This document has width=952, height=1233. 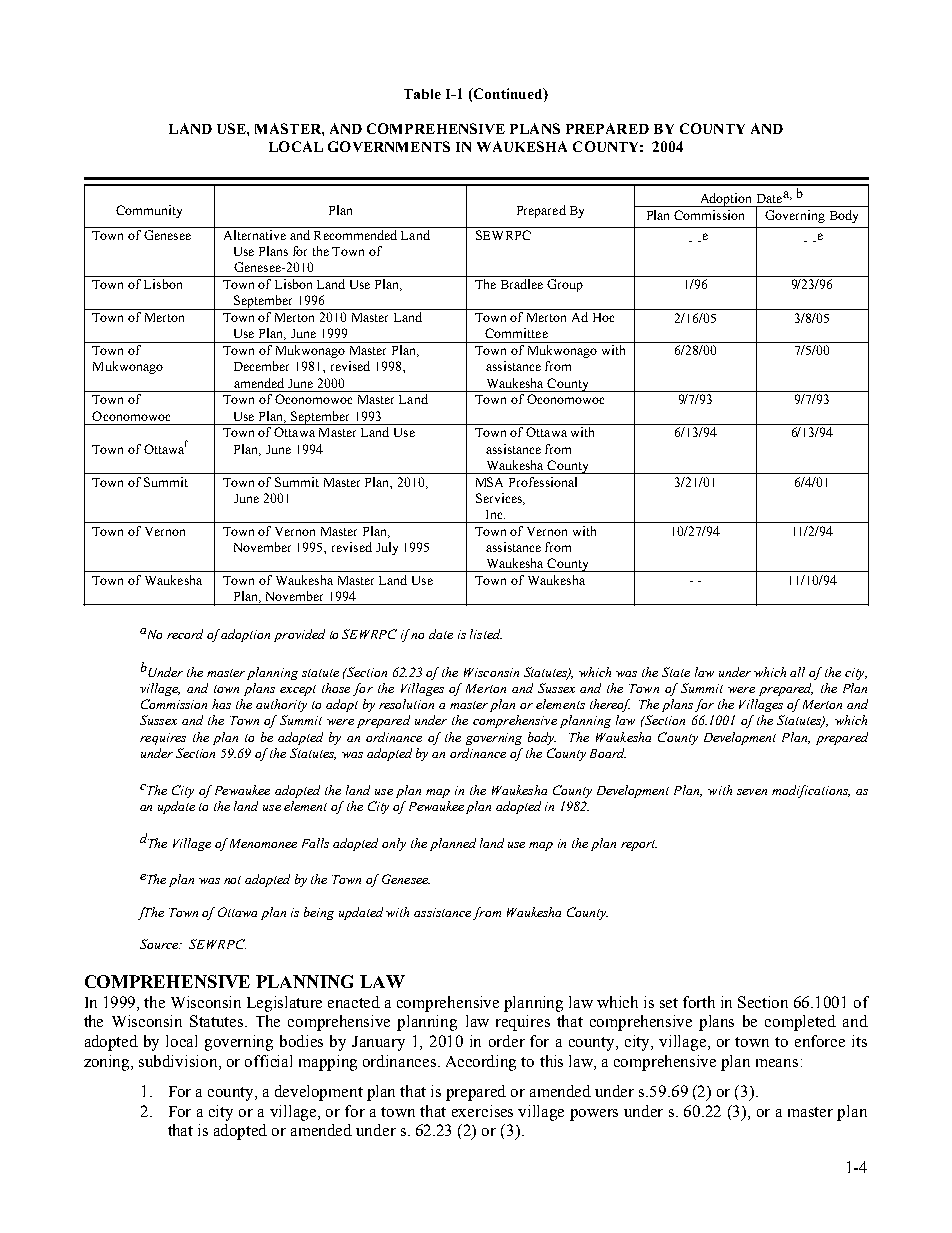 I want to click on Community, so click(x=149, y=211).
